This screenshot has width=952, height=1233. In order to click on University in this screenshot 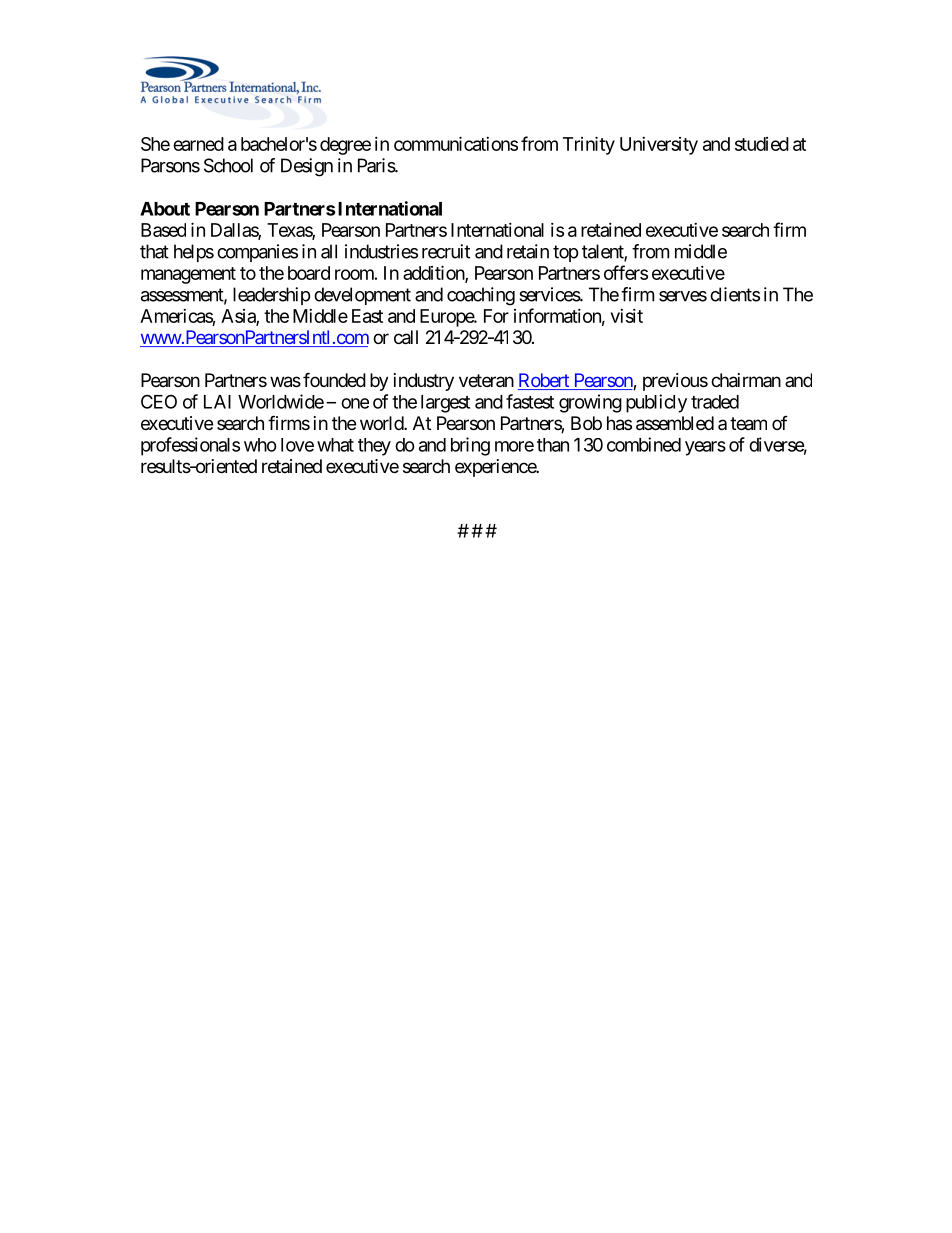, I will do `click(659, 146)`.
